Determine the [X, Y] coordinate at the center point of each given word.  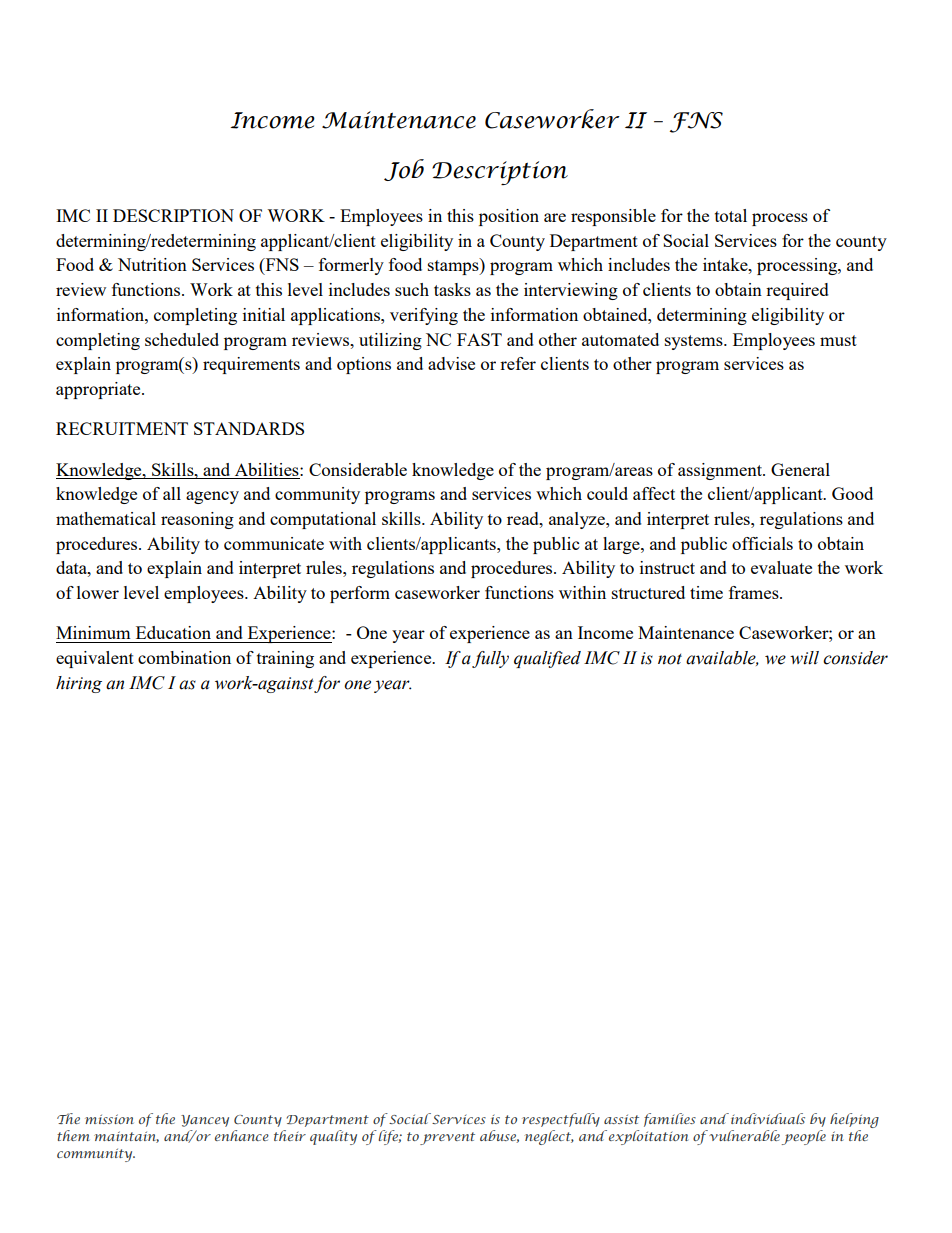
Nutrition [152, 264]
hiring [79, 684]
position [509, 217]
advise [451, 363]
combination [184, 657]
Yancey [205, 1121]
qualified [547, 659]
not [670, 659]
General [800, 469]
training [285, 659]
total [731, 215]
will [804, 658]
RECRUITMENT [122, 428]
